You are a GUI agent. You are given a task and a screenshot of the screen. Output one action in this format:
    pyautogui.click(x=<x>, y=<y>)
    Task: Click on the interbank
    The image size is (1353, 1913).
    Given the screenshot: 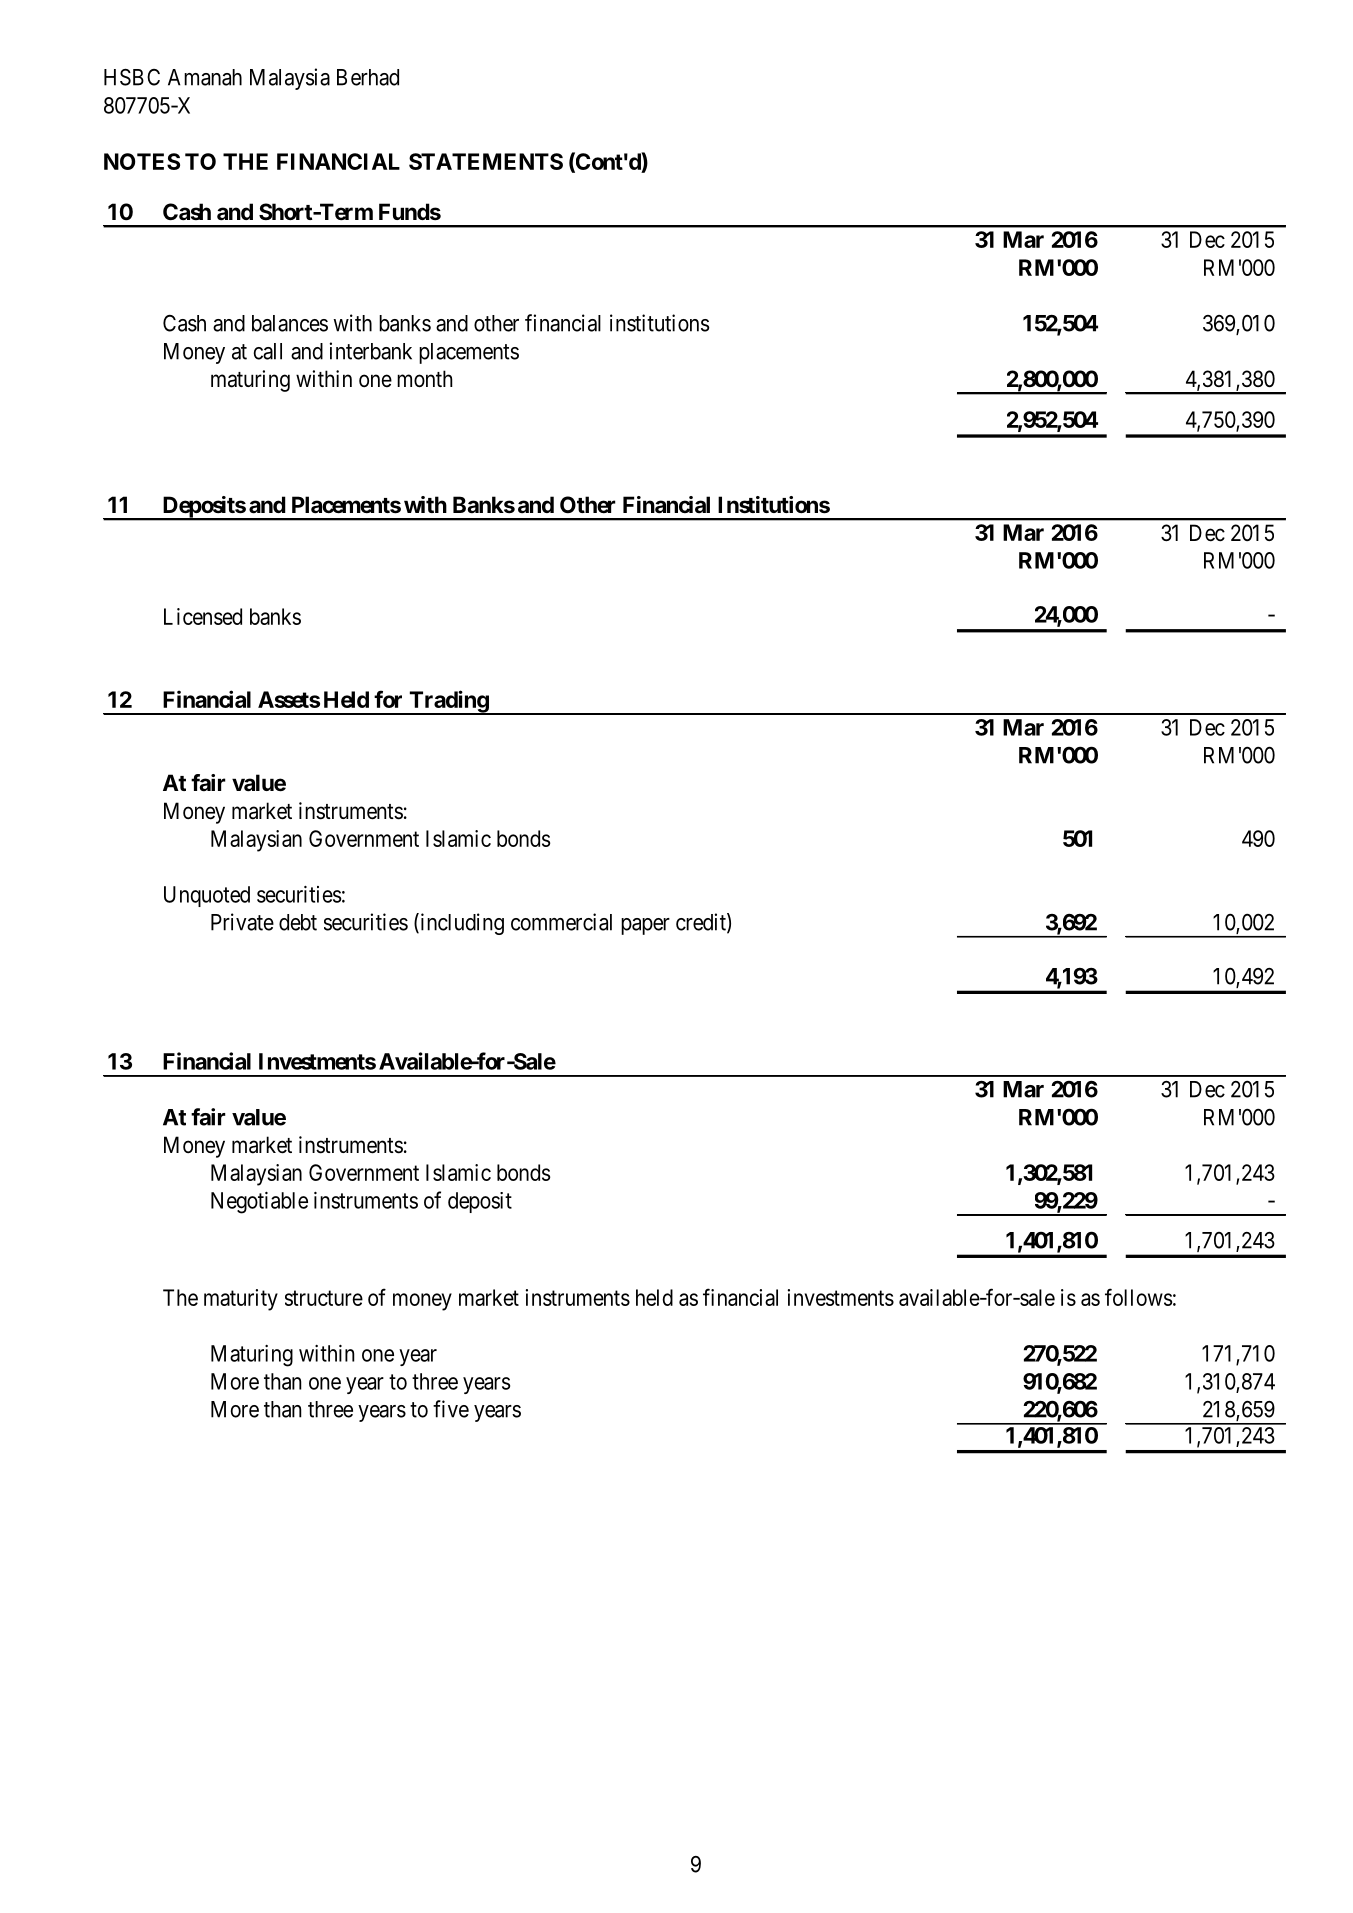 What is the action you would take?
    pyautogui.click(x=371, y=351)
